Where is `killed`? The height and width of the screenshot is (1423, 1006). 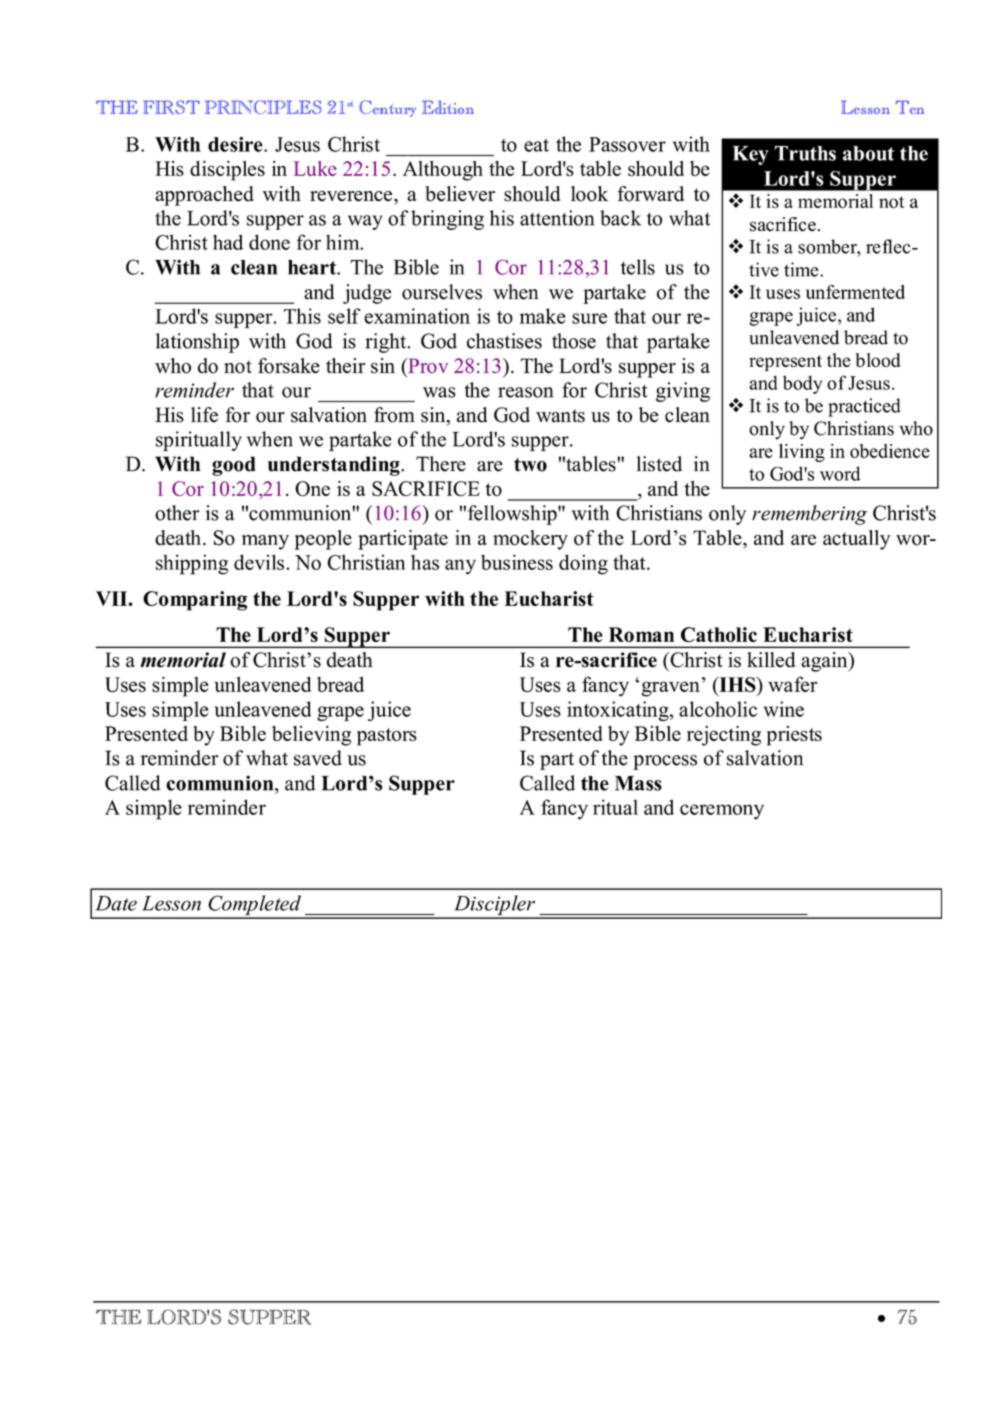 killed is located at coordinates (771, 660).
